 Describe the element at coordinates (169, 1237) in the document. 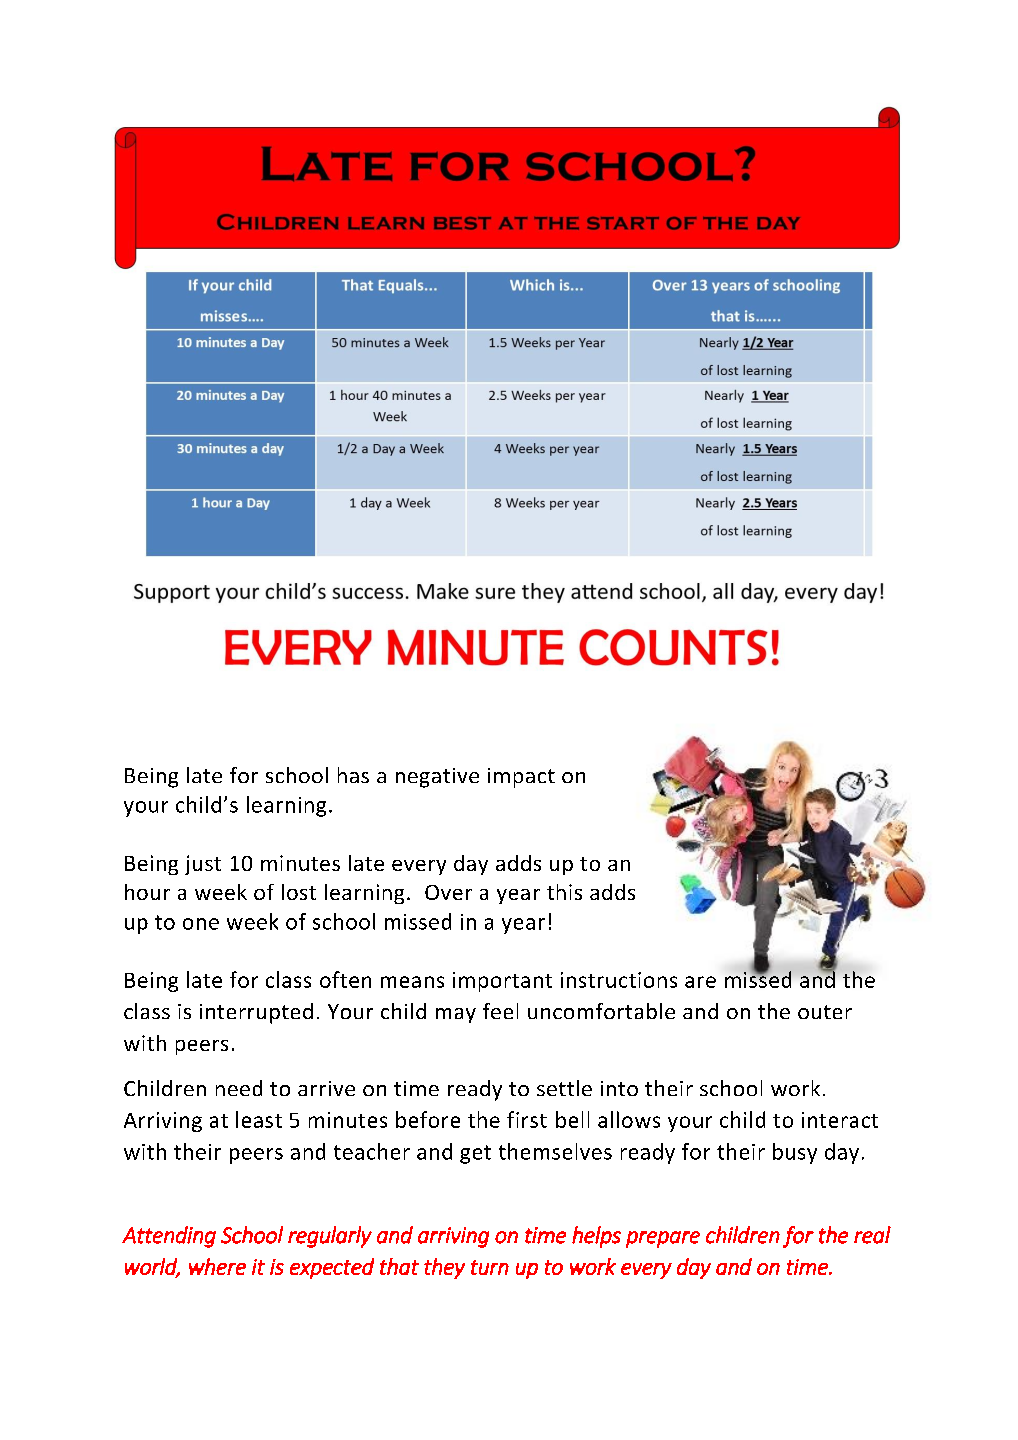

I see `Attending` at that location.
